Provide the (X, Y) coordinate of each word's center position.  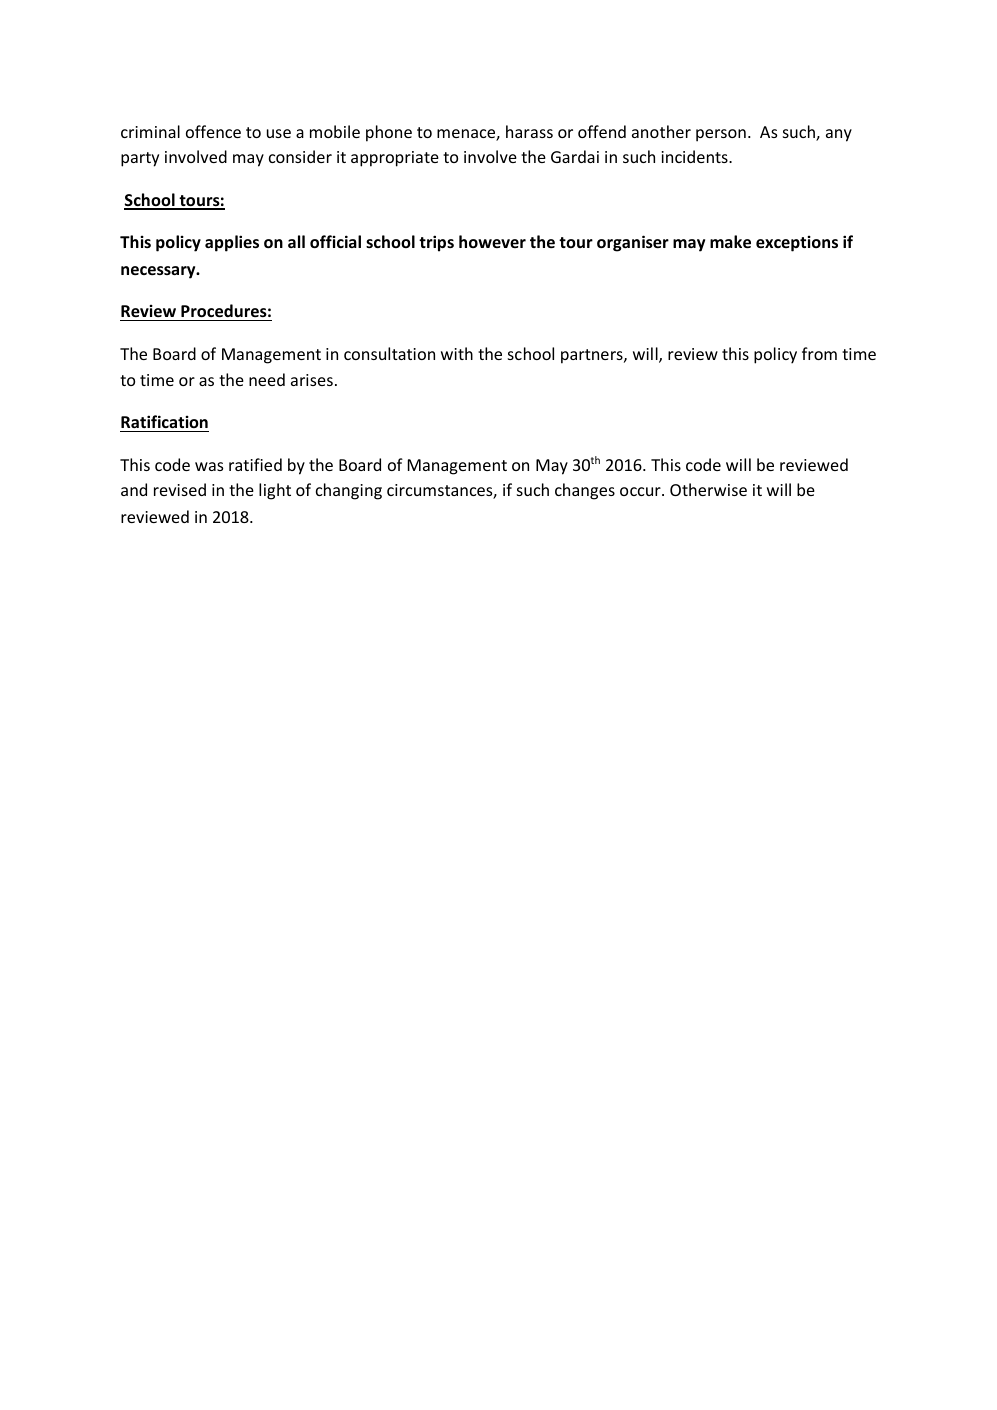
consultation (389, 353)
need (267, 379)
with (457, 353)
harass (529, 131)
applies (232, 243)
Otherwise (708, 489)
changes (585, 491)
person (721, 135)
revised (180, 489)
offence (213, 131)
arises (312, 380)
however (492, 241)
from (819, 353)
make (730, 241)
